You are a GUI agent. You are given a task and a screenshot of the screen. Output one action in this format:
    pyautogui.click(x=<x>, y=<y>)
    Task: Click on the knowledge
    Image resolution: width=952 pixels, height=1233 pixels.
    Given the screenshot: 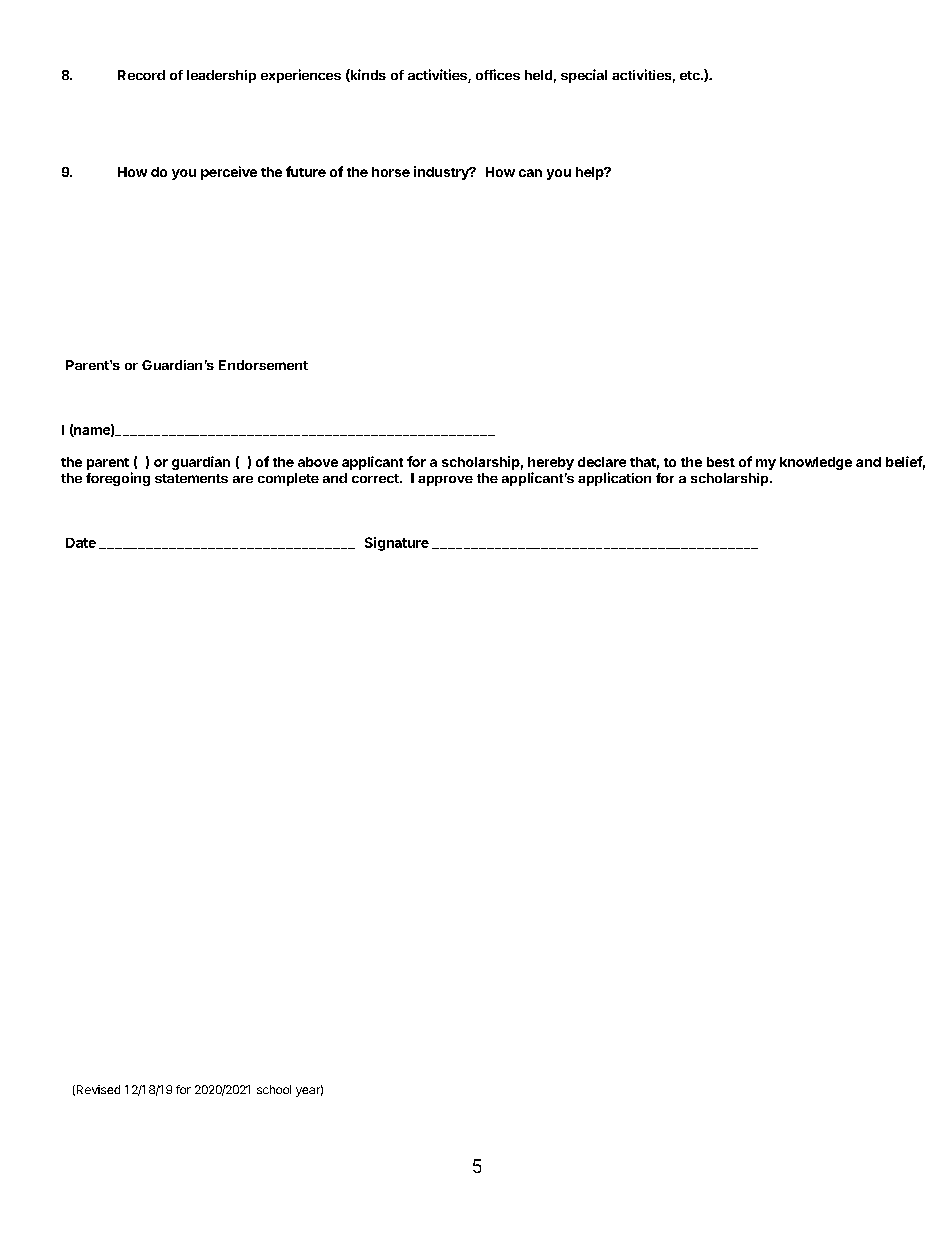 What is the action you would take?
    pyautogui.click(x=816, y=463)
